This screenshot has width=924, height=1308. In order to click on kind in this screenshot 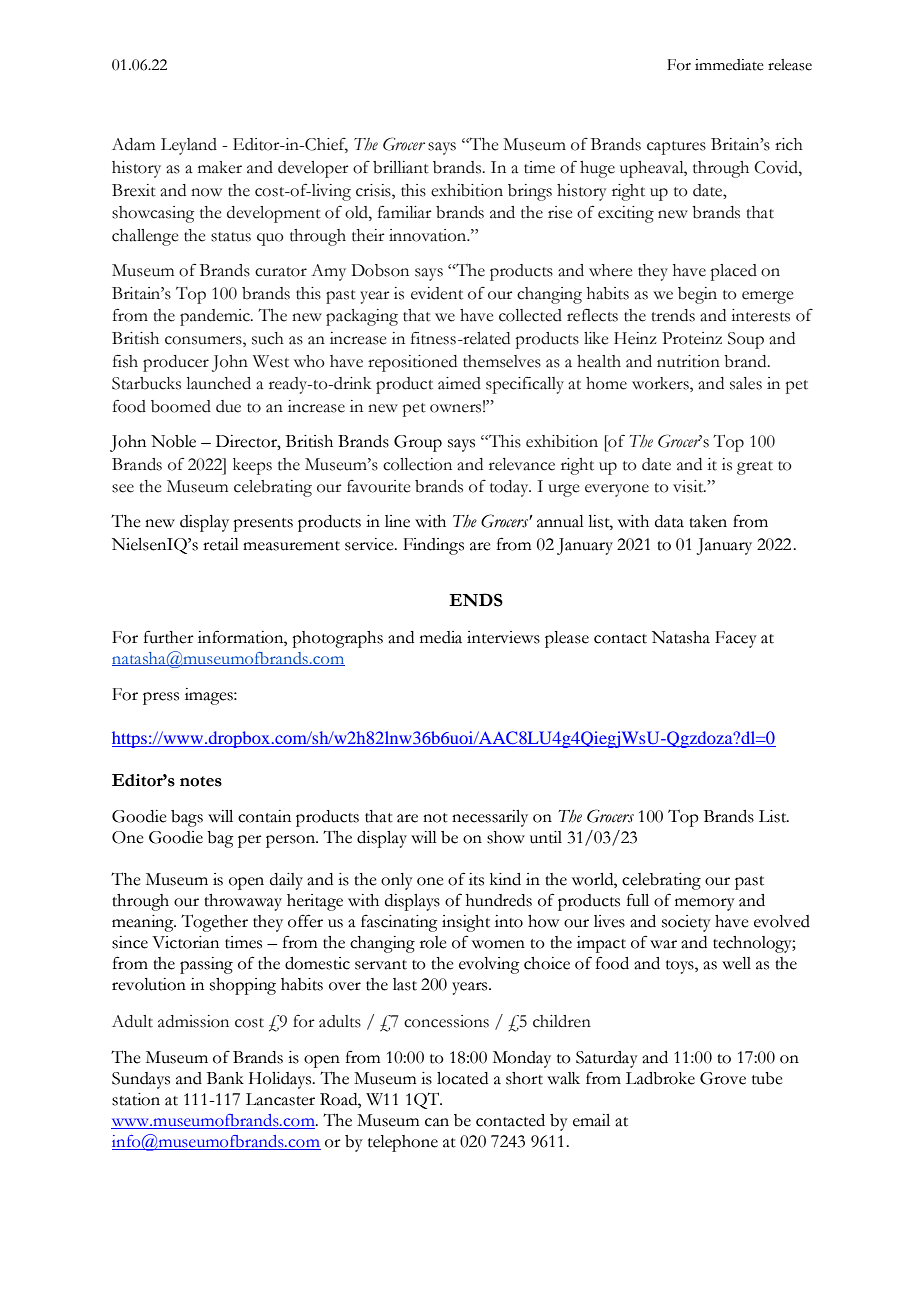, I will do `click(505, 879)`.
